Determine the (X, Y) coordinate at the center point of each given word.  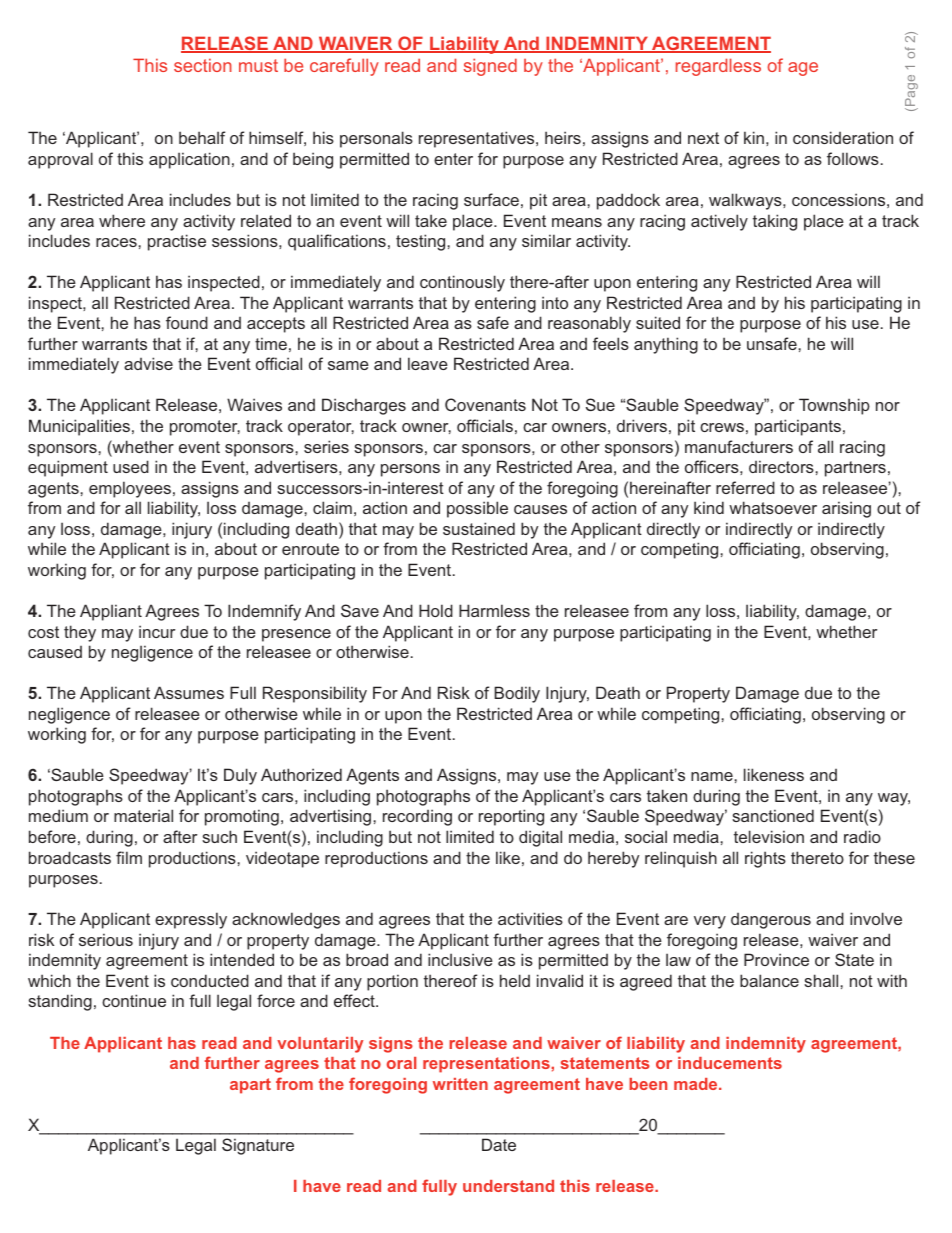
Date (499, 1144)
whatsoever (773, 507)
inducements (730, 1063)
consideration (843, 137)
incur (157, 631)
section (203, 65)
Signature (258, 1146)
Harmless (494, 610)
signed (490, 67)
